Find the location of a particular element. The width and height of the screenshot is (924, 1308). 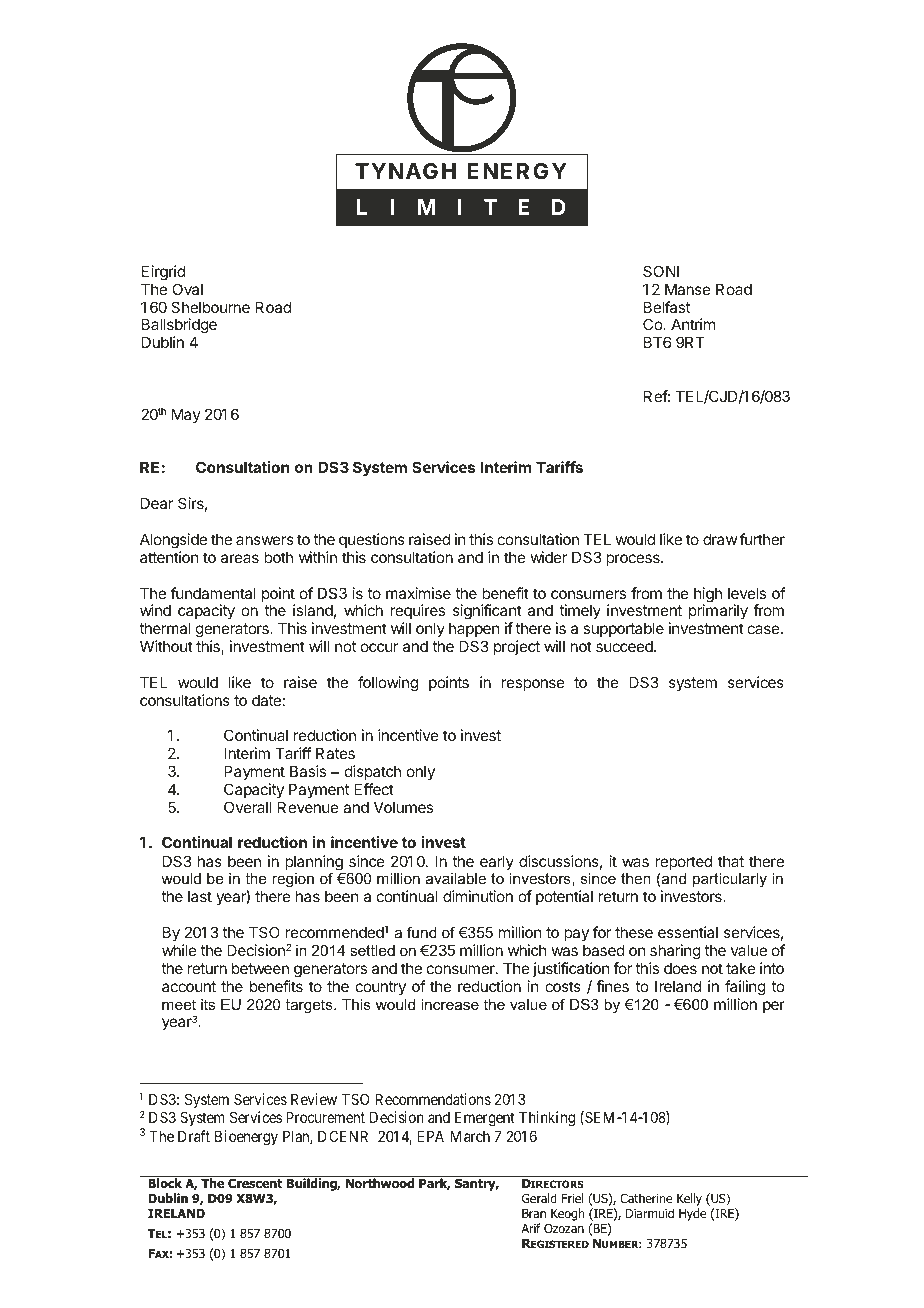

Kelly is located at coordinates (689, 1201).
